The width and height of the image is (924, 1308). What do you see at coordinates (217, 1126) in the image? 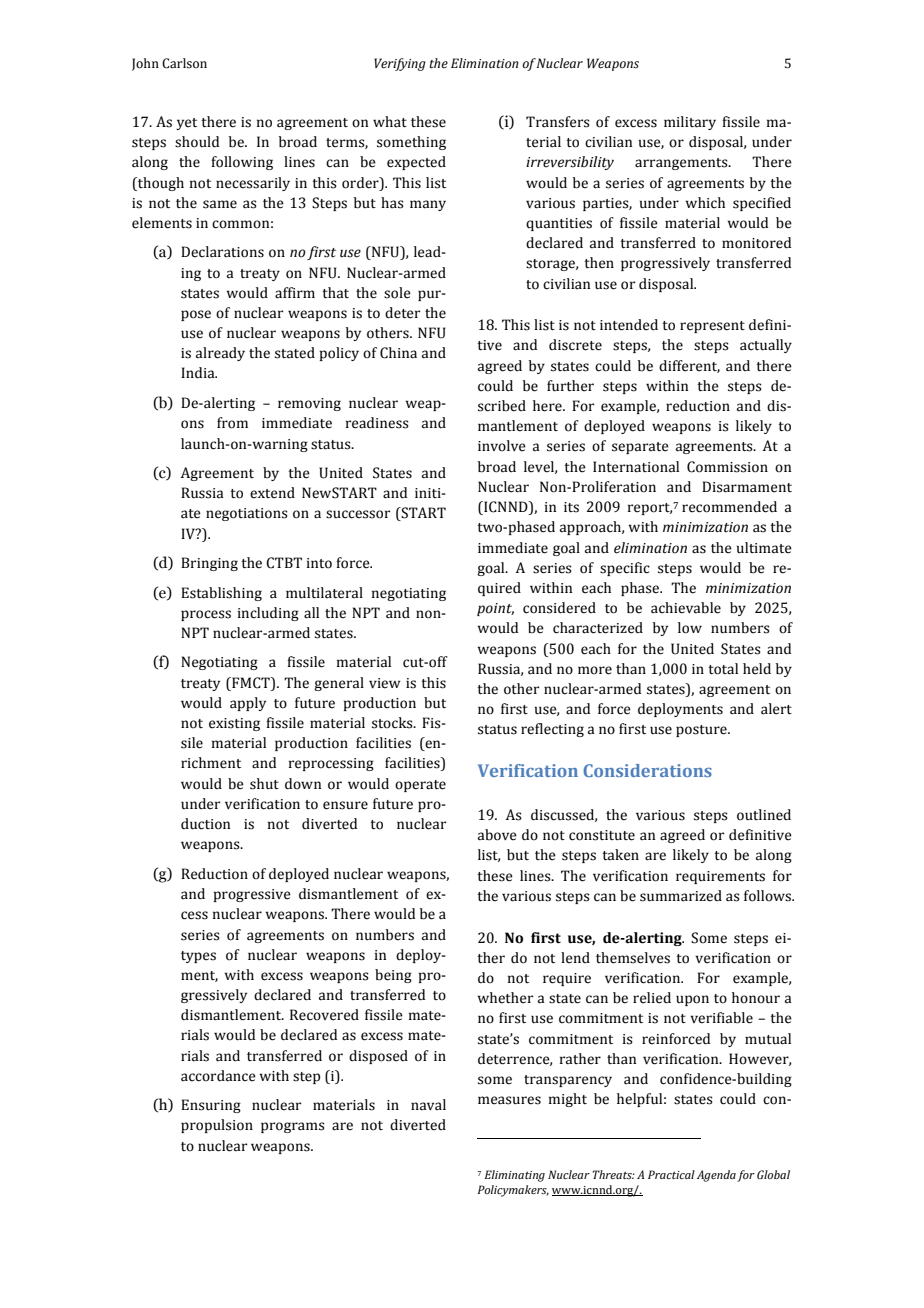
I see `propulsion` at bounding box center [217, 1126].
